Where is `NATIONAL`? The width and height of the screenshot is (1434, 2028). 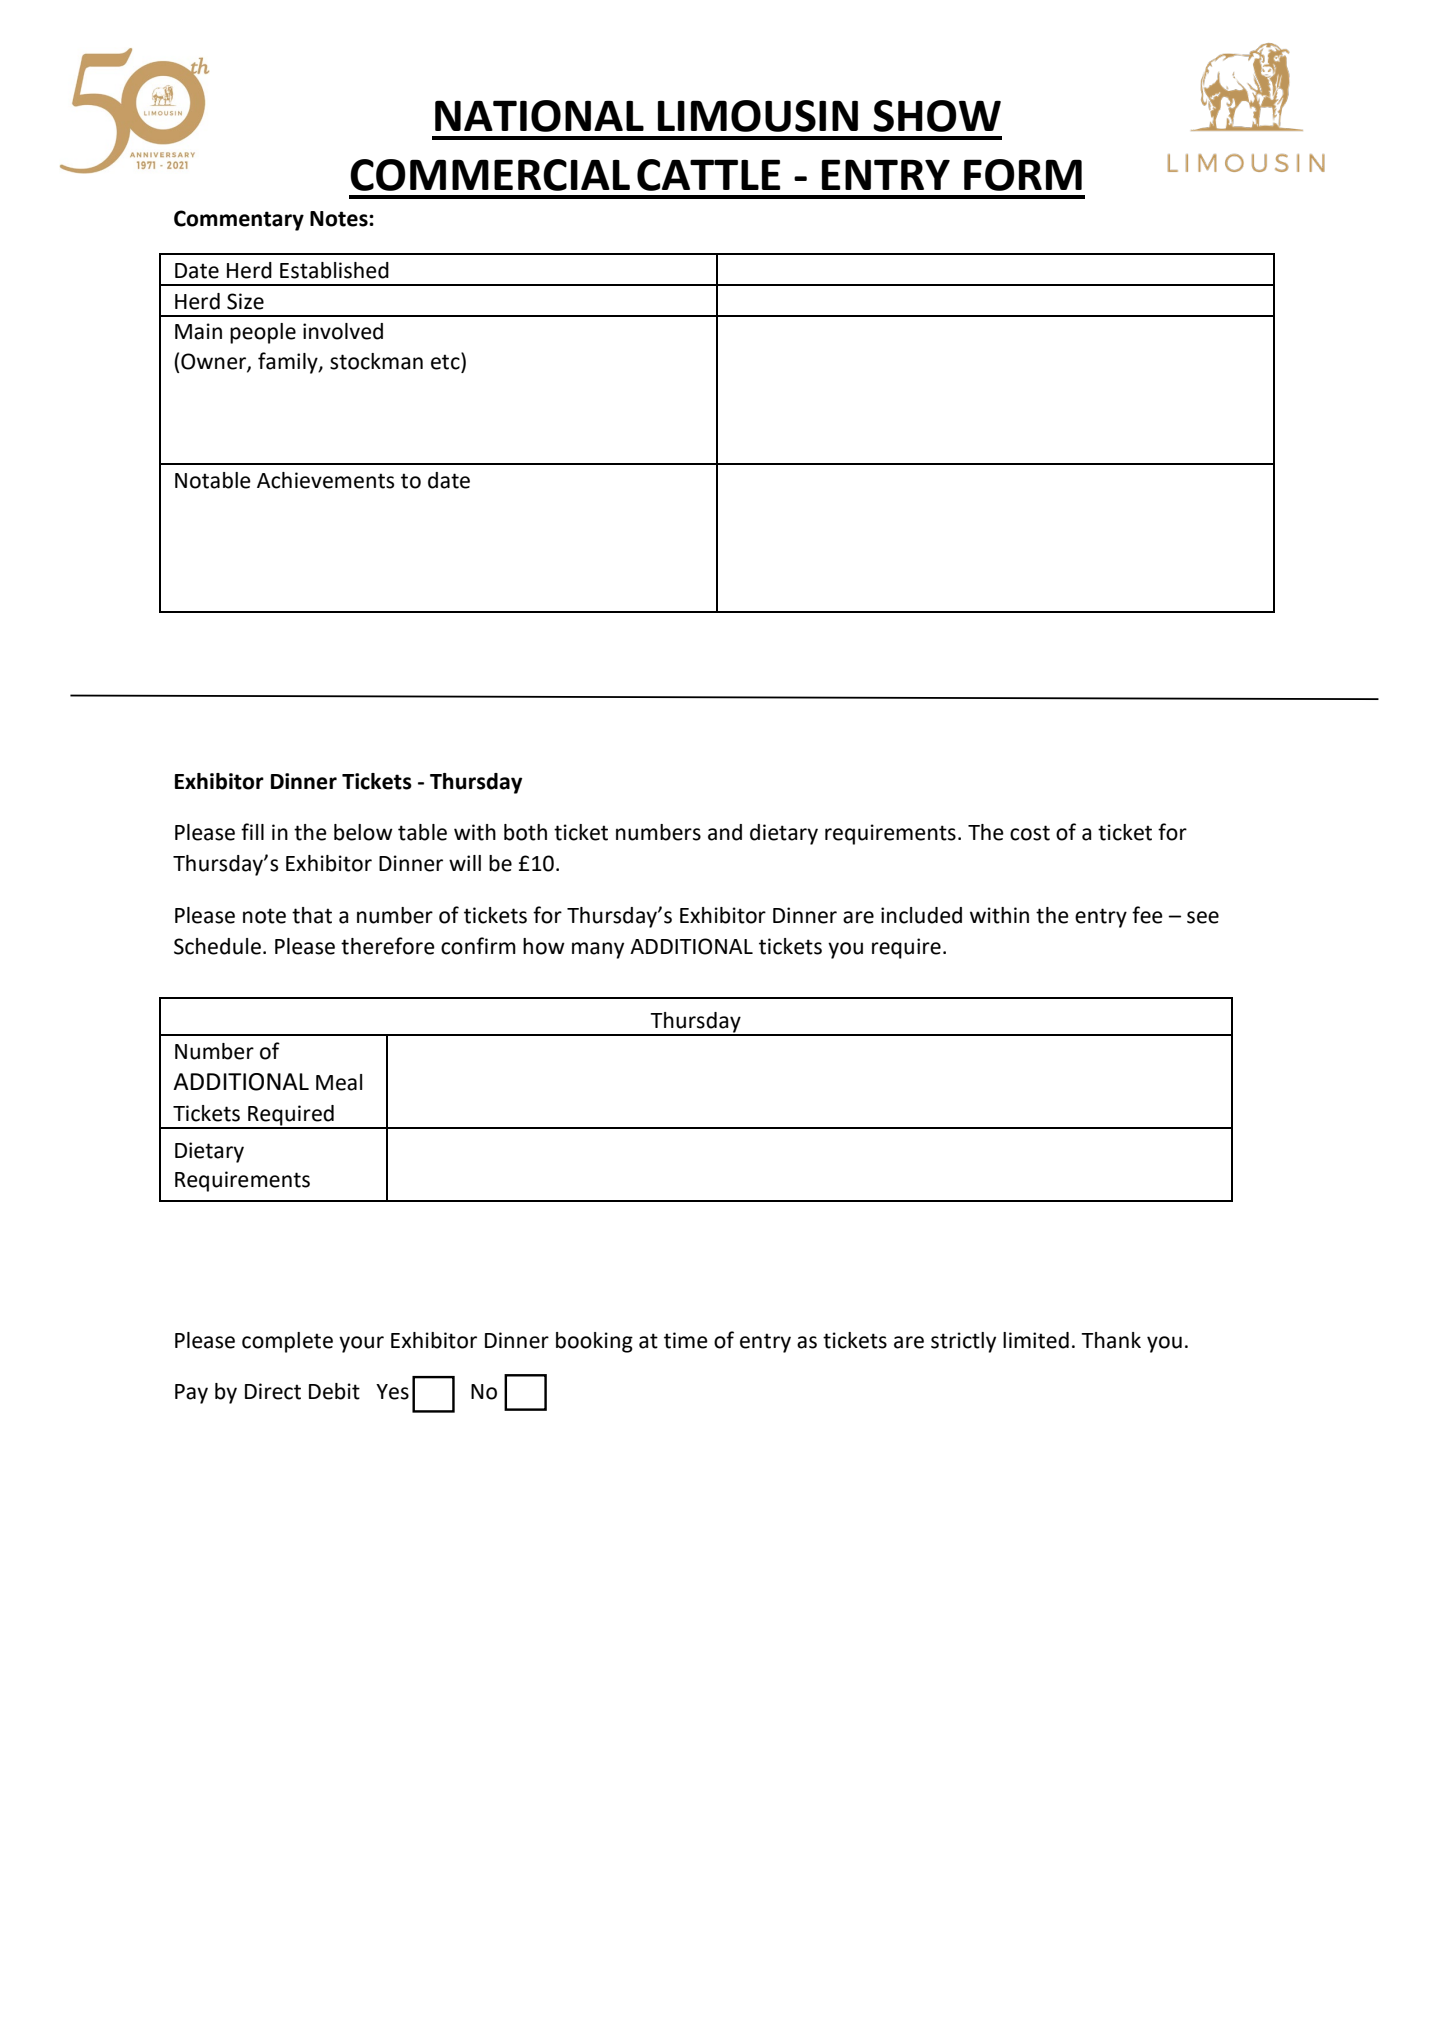
NATIONAL is located at coordinates (539, 116).
